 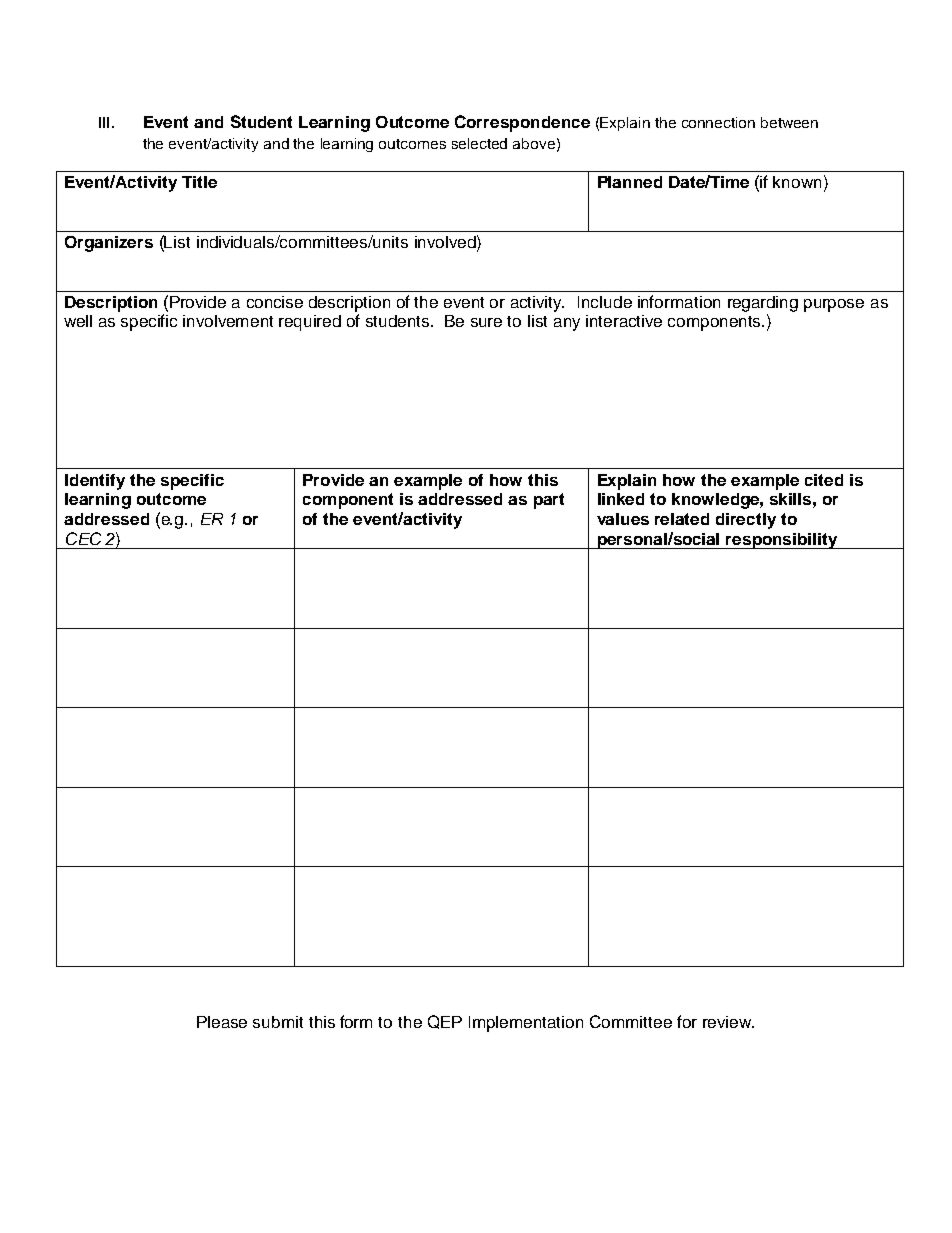 I want to click on responsibility, so click(x=782, y=541).
